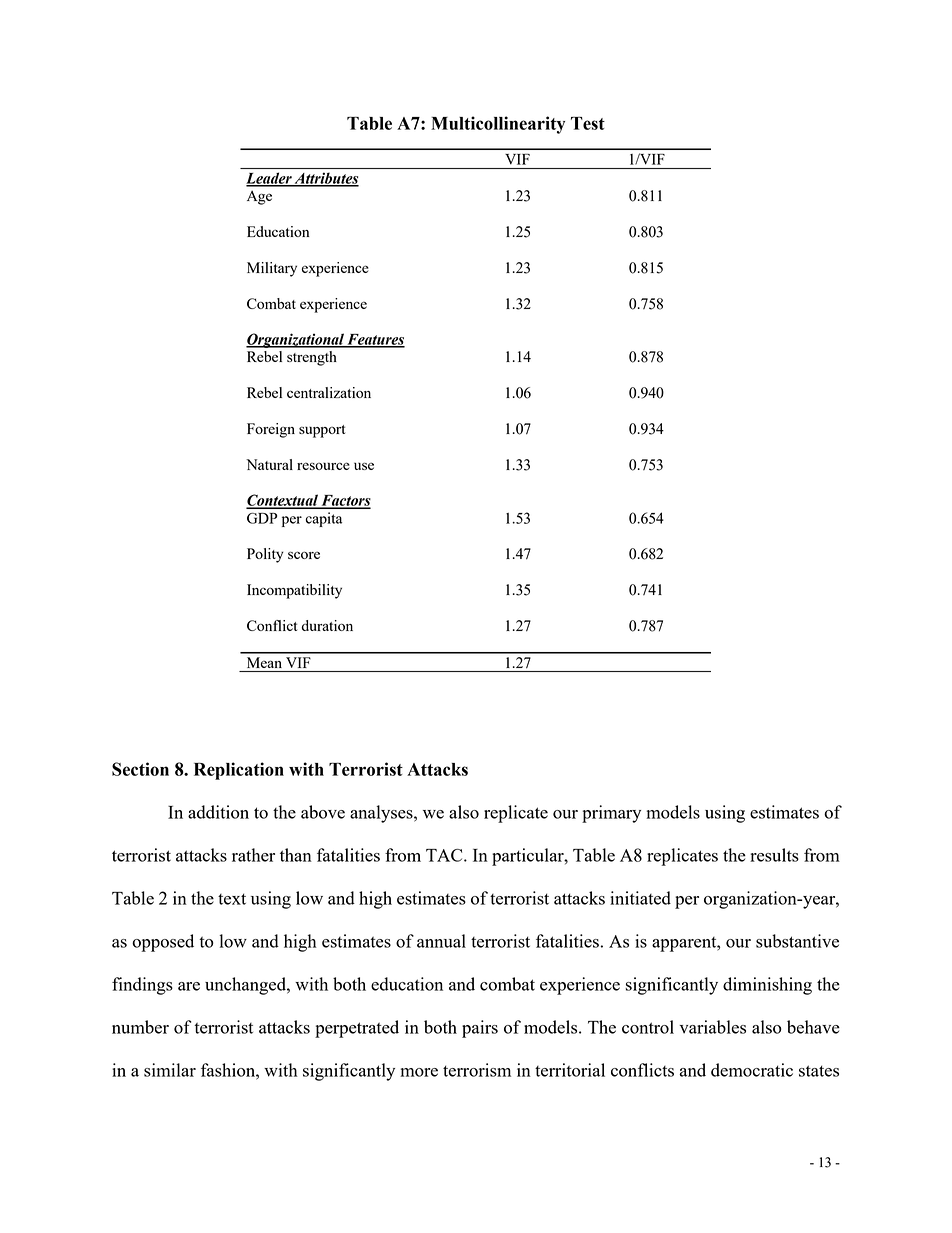 The width and height of the screenshot is (952, 1233). What do you see at coordinates (441, 941) in the screenshot?
I see `annual` at bounding box center [441, 941].
